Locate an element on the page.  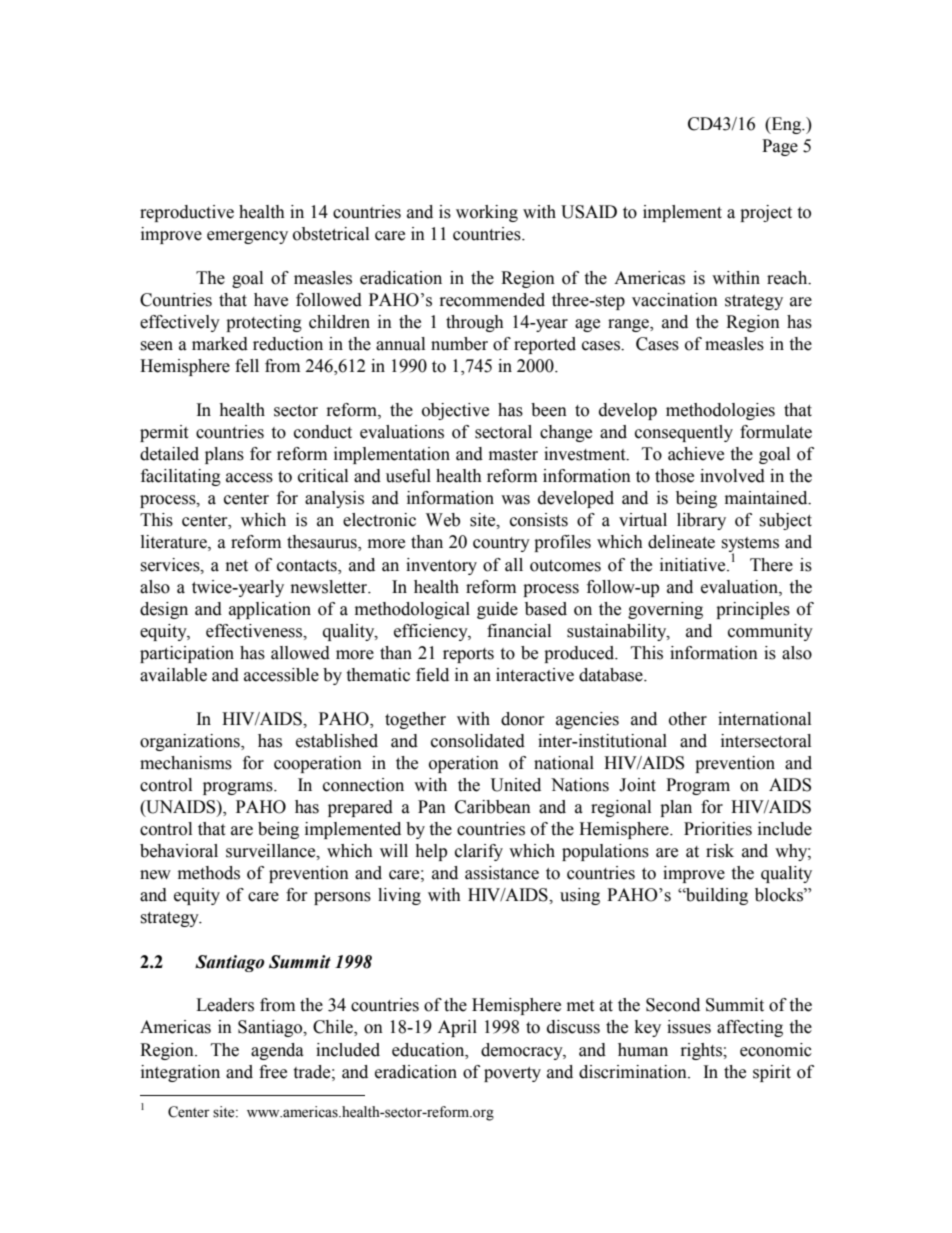
working is located at coordinates (487, 213).
